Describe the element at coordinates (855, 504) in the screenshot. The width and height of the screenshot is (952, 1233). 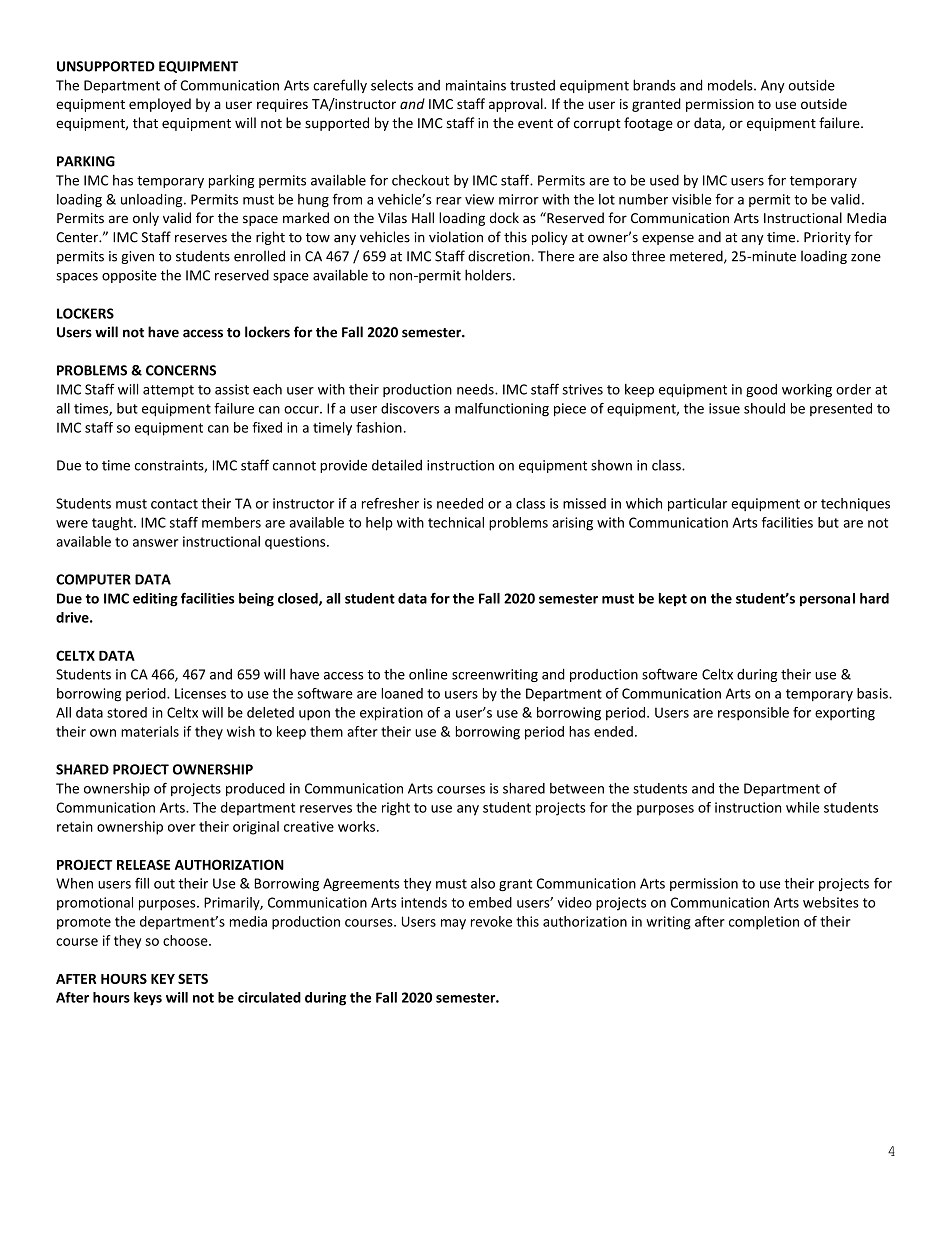
I see `techniques` at that location.
